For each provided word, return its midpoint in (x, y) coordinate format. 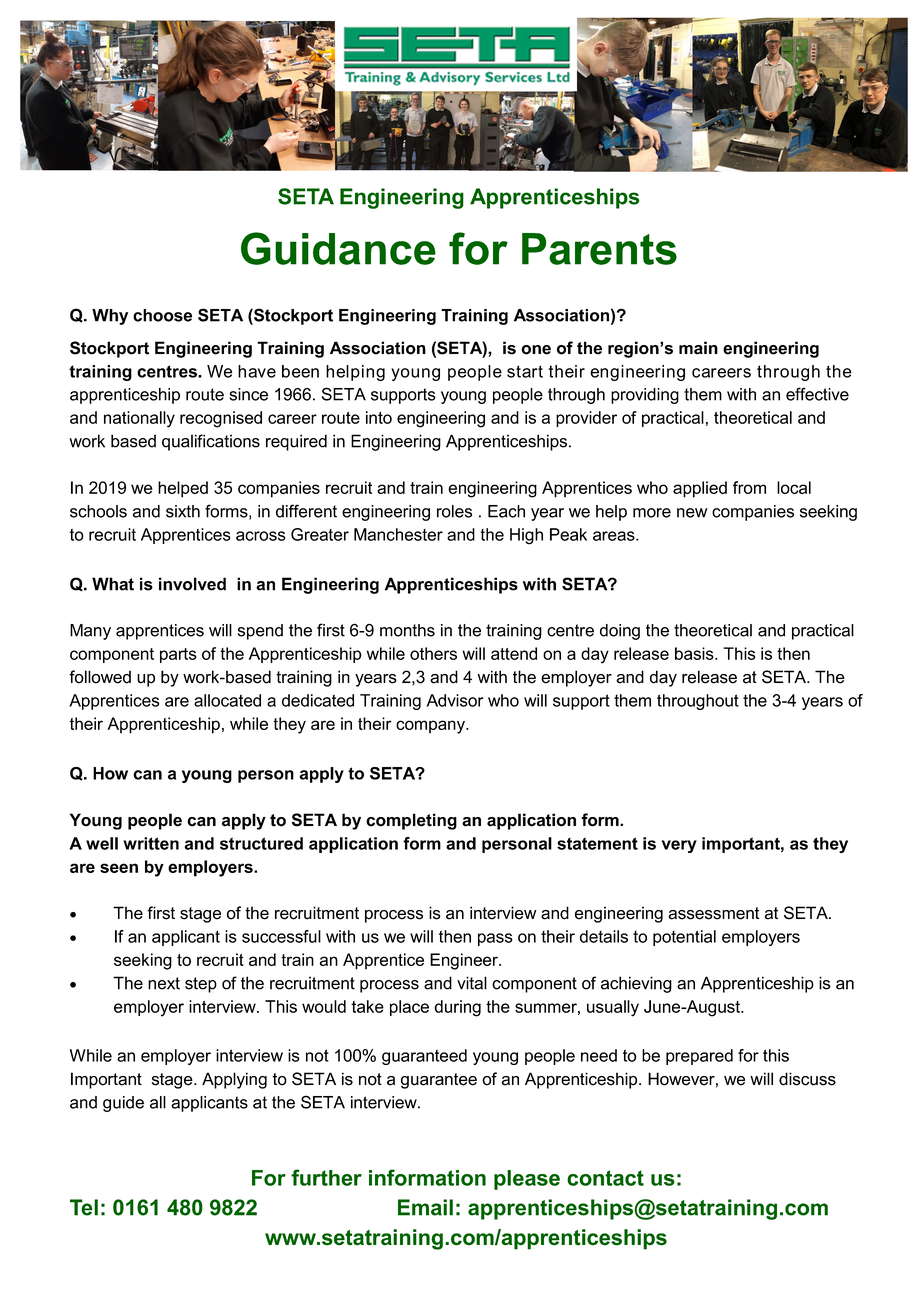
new (692, 513)
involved (192, 584)
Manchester (398, 534)
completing (411, 821)
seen (119, 868)
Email (425, 1207)
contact (605, 1178)
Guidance (338, 248)
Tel (84, 1207)
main (698, 348)
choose (162, 315)
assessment (714, 913)
